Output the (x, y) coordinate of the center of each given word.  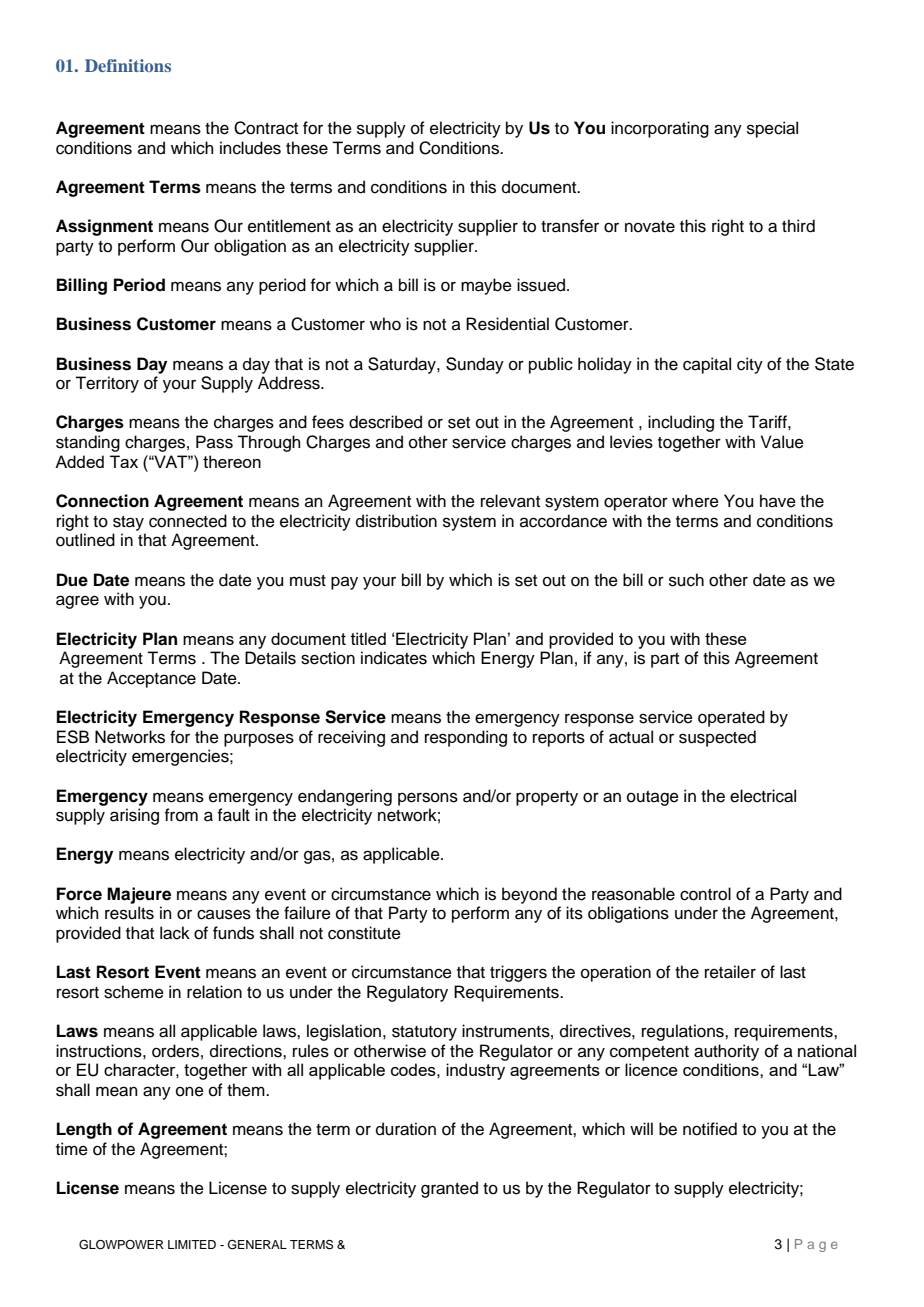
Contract (266, 128)
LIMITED (192, 1244)
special (772, 129)
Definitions (128, 65)
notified (710, 1129)
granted (449, 1189)
